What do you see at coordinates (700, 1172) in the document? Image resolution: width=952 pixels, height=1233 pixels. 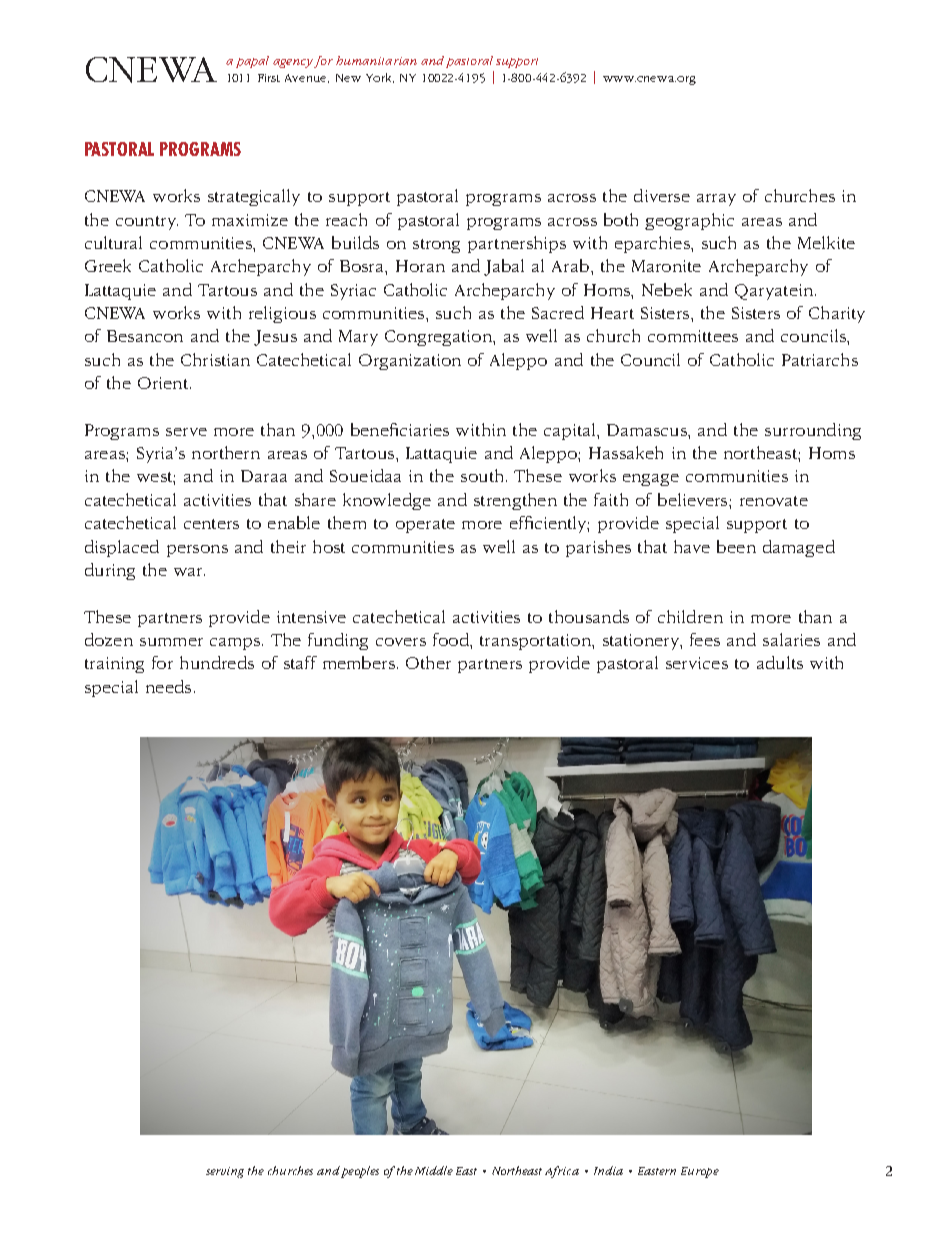 I see `Europe` at bounding box center [700, 1172].
